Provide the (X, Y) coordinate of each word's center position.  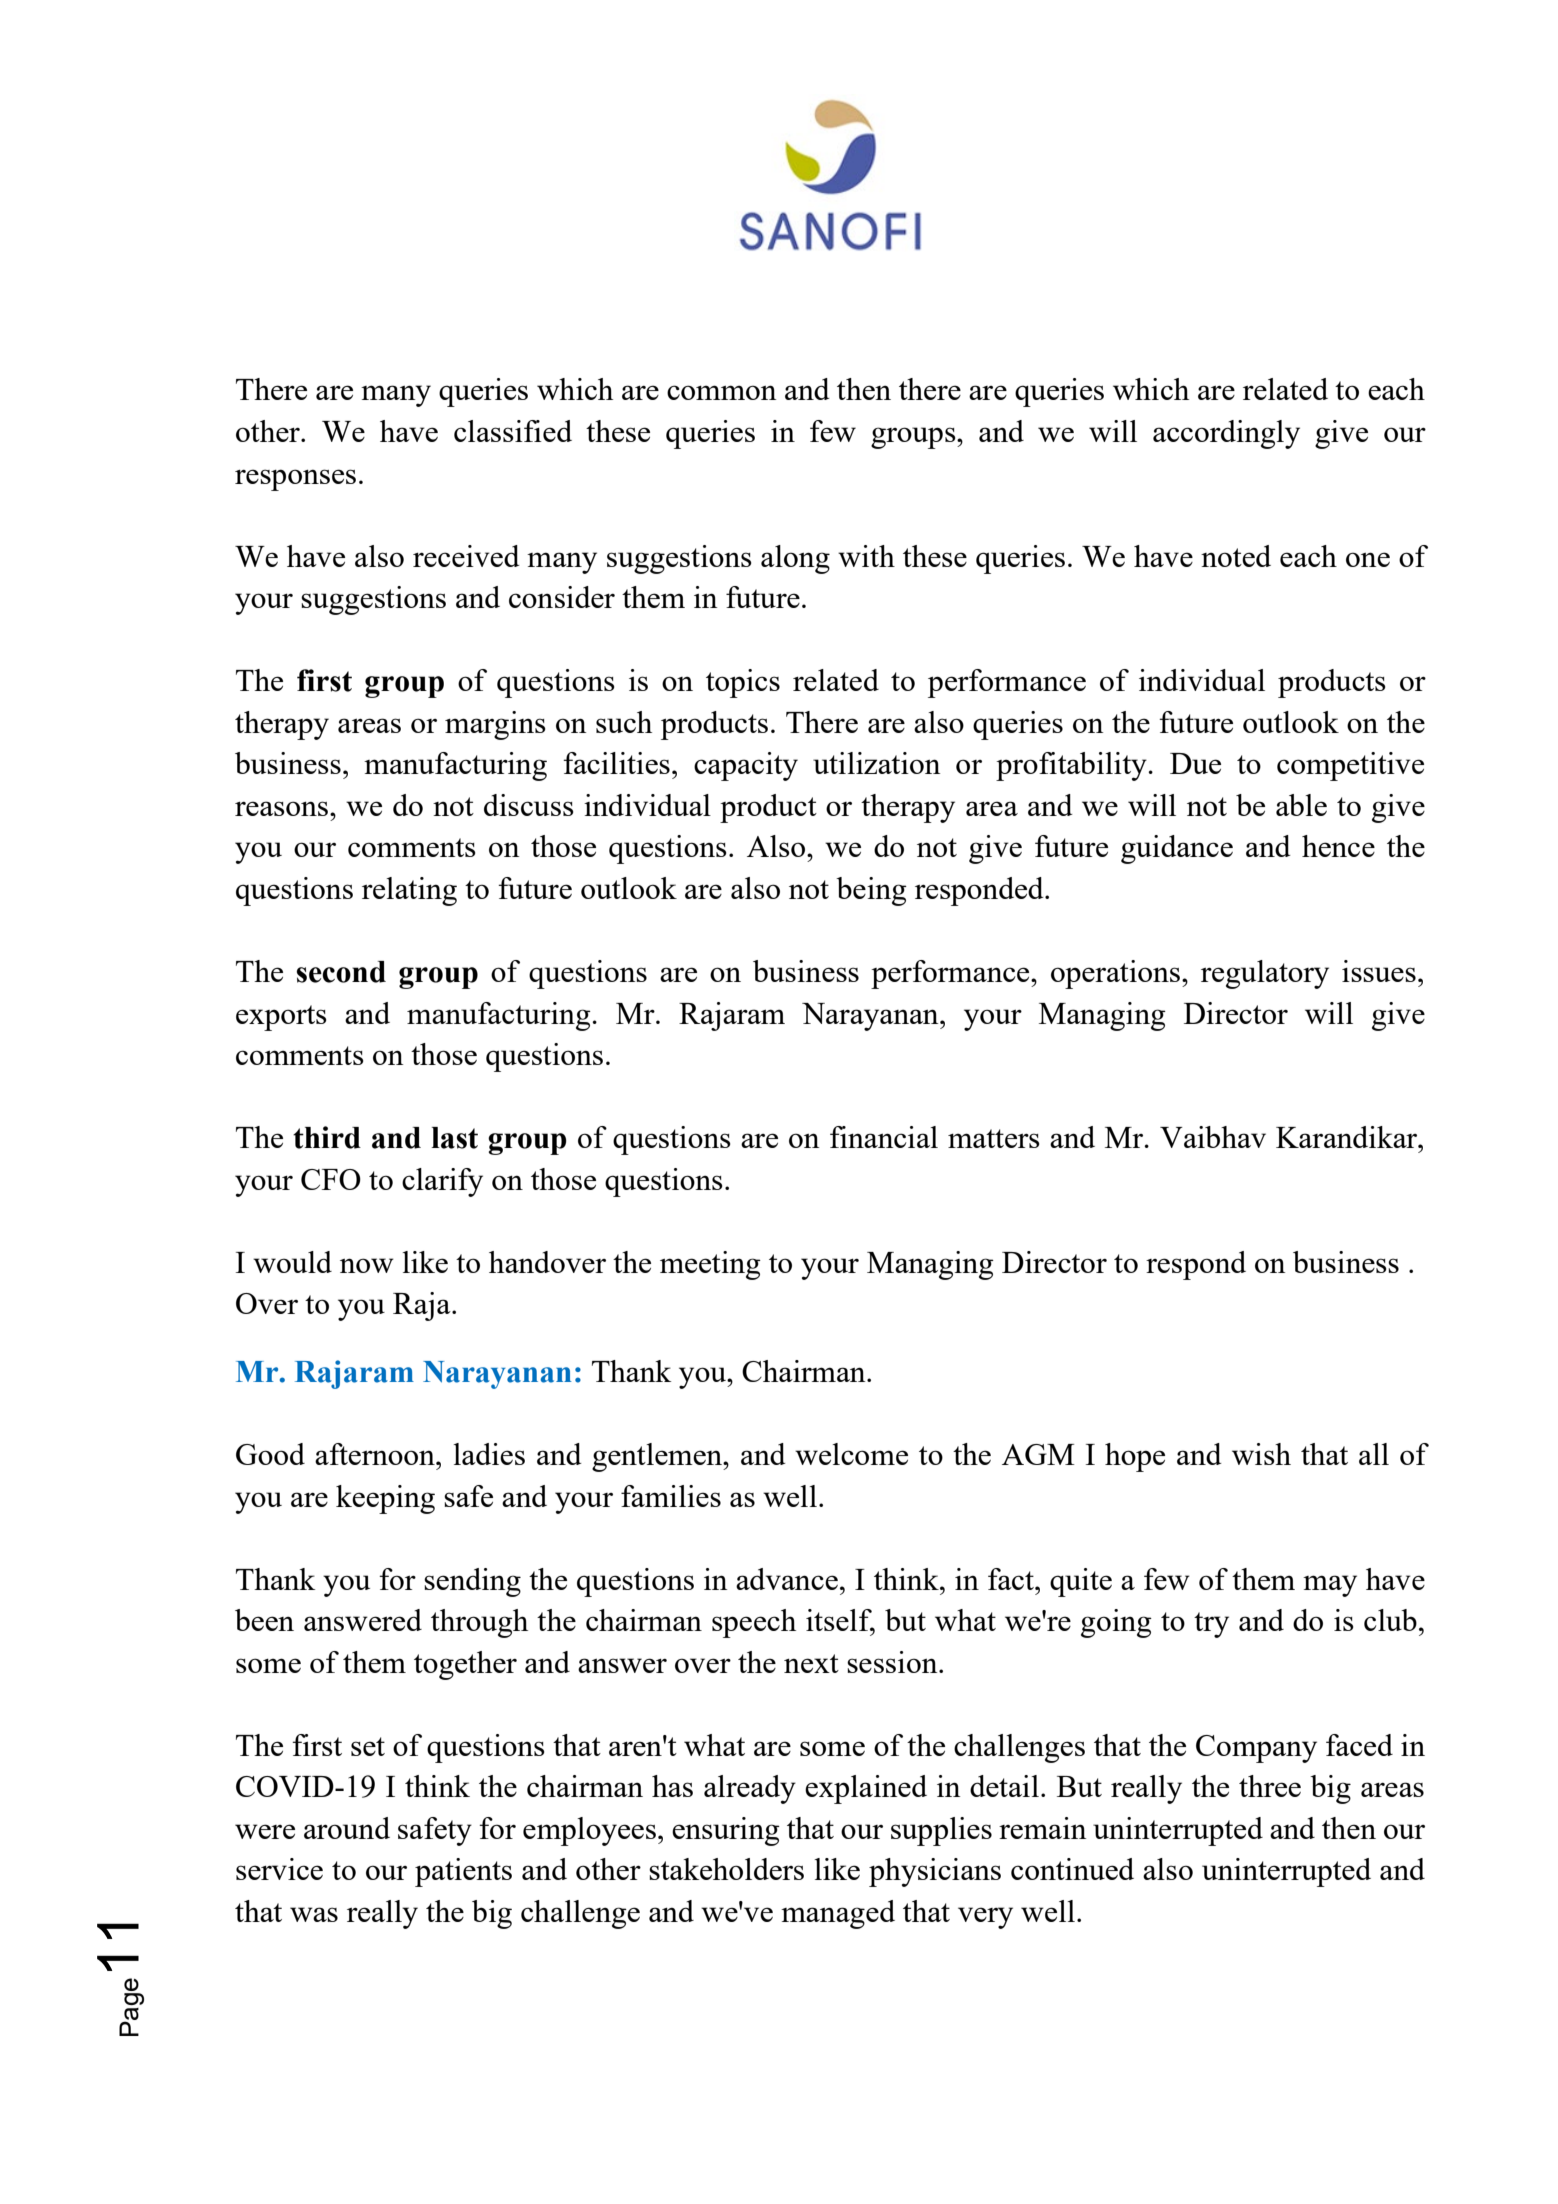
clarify (442, 1182)
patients (463, 1872)
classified (513, 431)
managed (838, 1914)
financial (884, 1137)
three (1270, 1786)
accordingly (1226, 434)
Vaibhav (1213, 1137)
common (722, 392)
